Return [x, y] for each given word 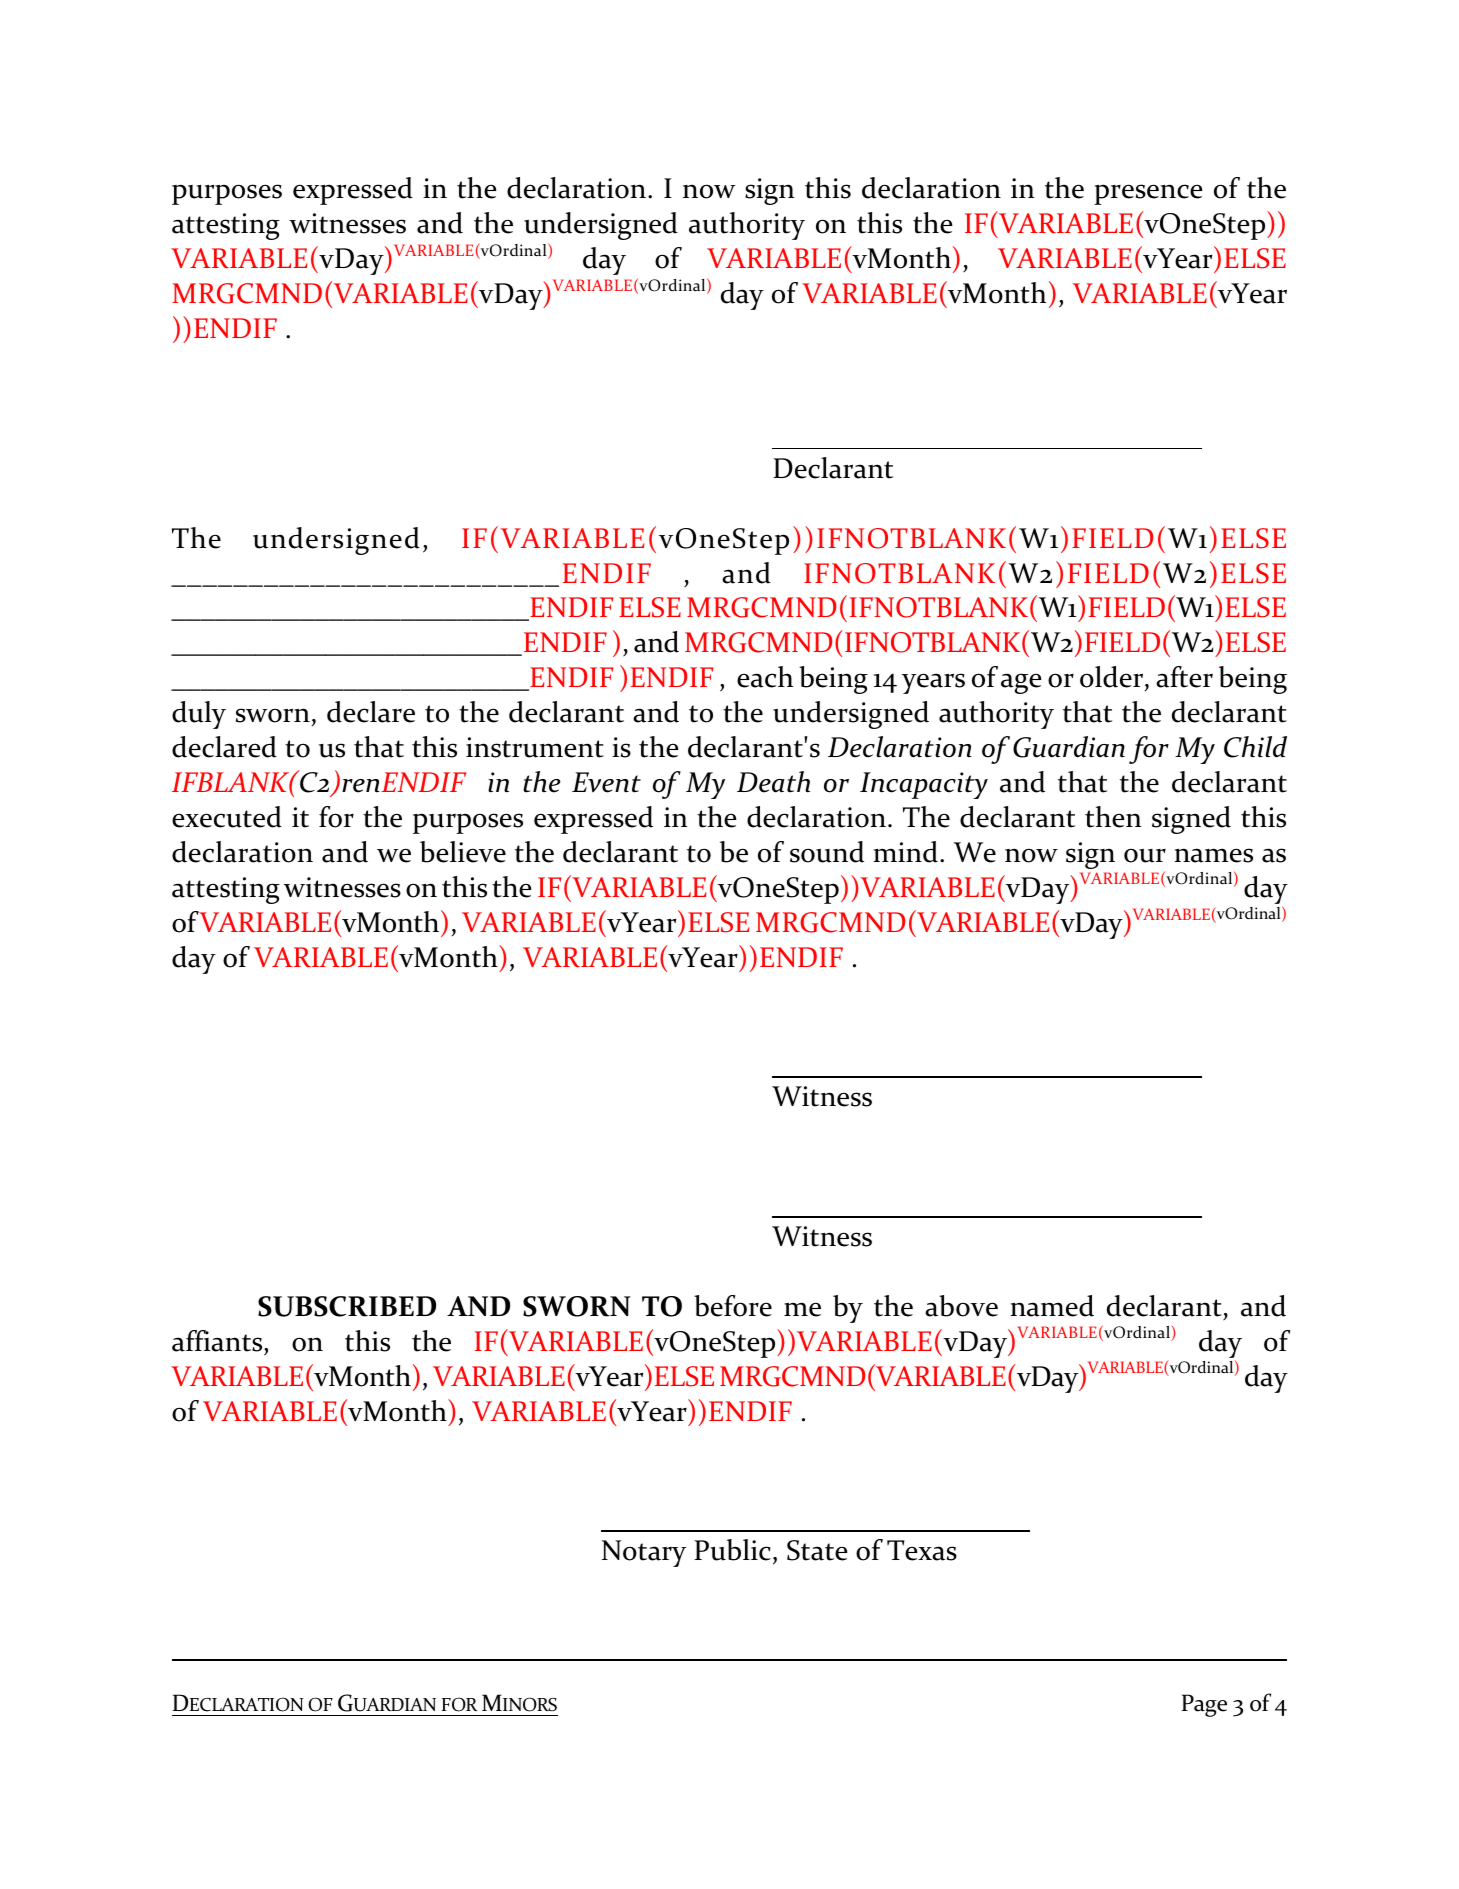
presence [1148, 194]
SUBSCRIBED [347, 1306]
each [765, 677]
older [1113, 678]
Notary [644, 1553]
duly [199, 715]
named [1052, 1306]
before [733, 1306]
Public [732, 1550]
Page [1204, 1705]
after [1184, 677]
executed [227, 817]
